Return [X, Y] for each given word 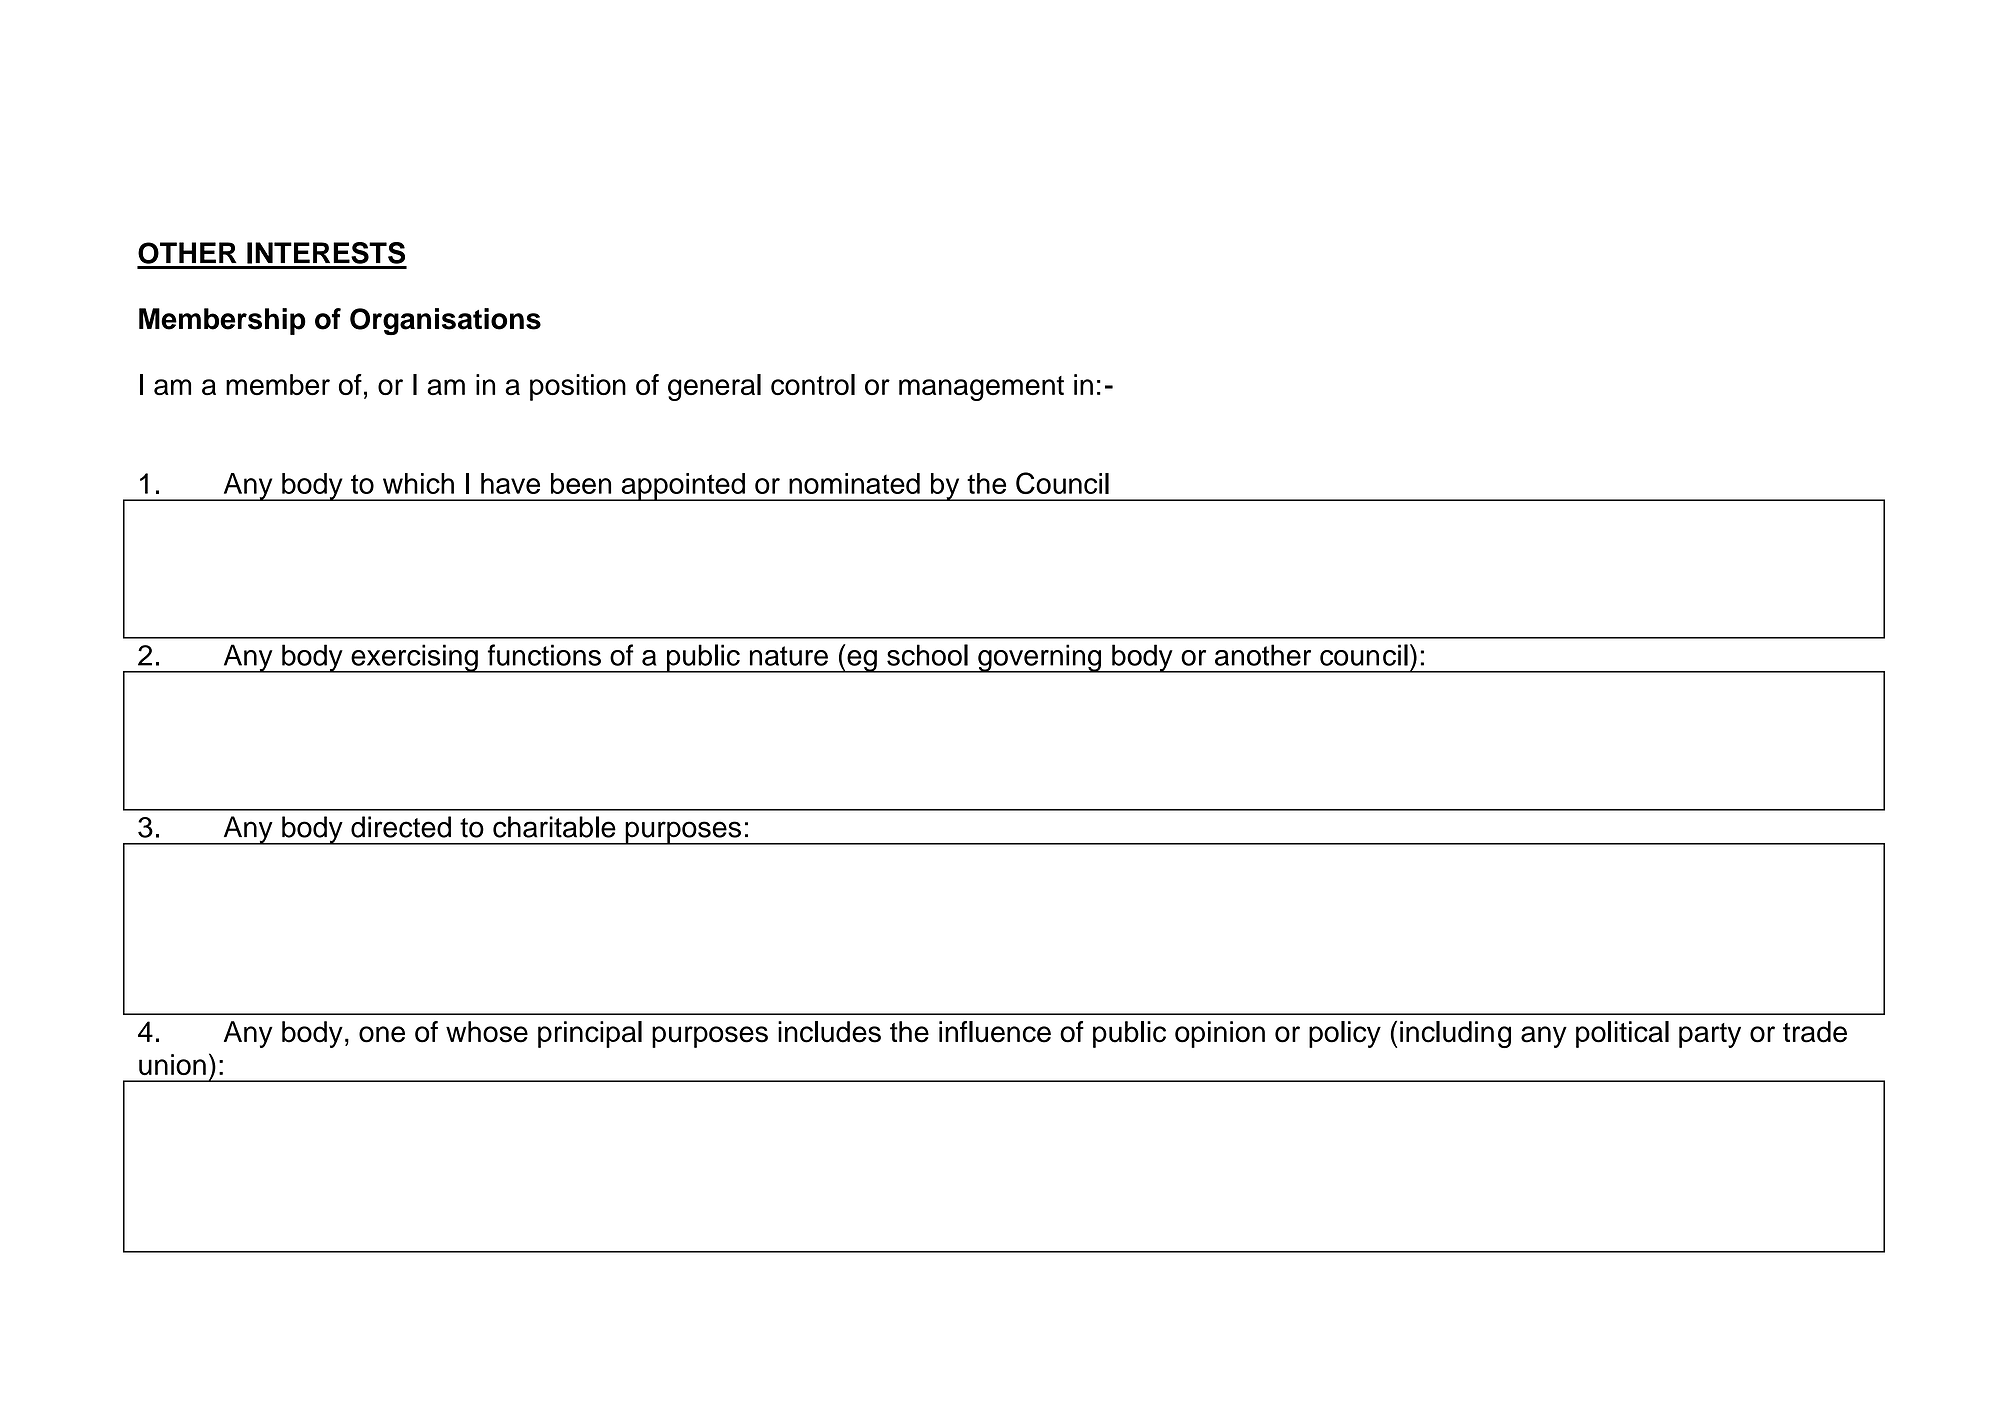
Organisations [445, 321]
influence [995, 1032]
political [1622, 1034]
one [382, 1034]
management [981, 388]
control [813, 385]
